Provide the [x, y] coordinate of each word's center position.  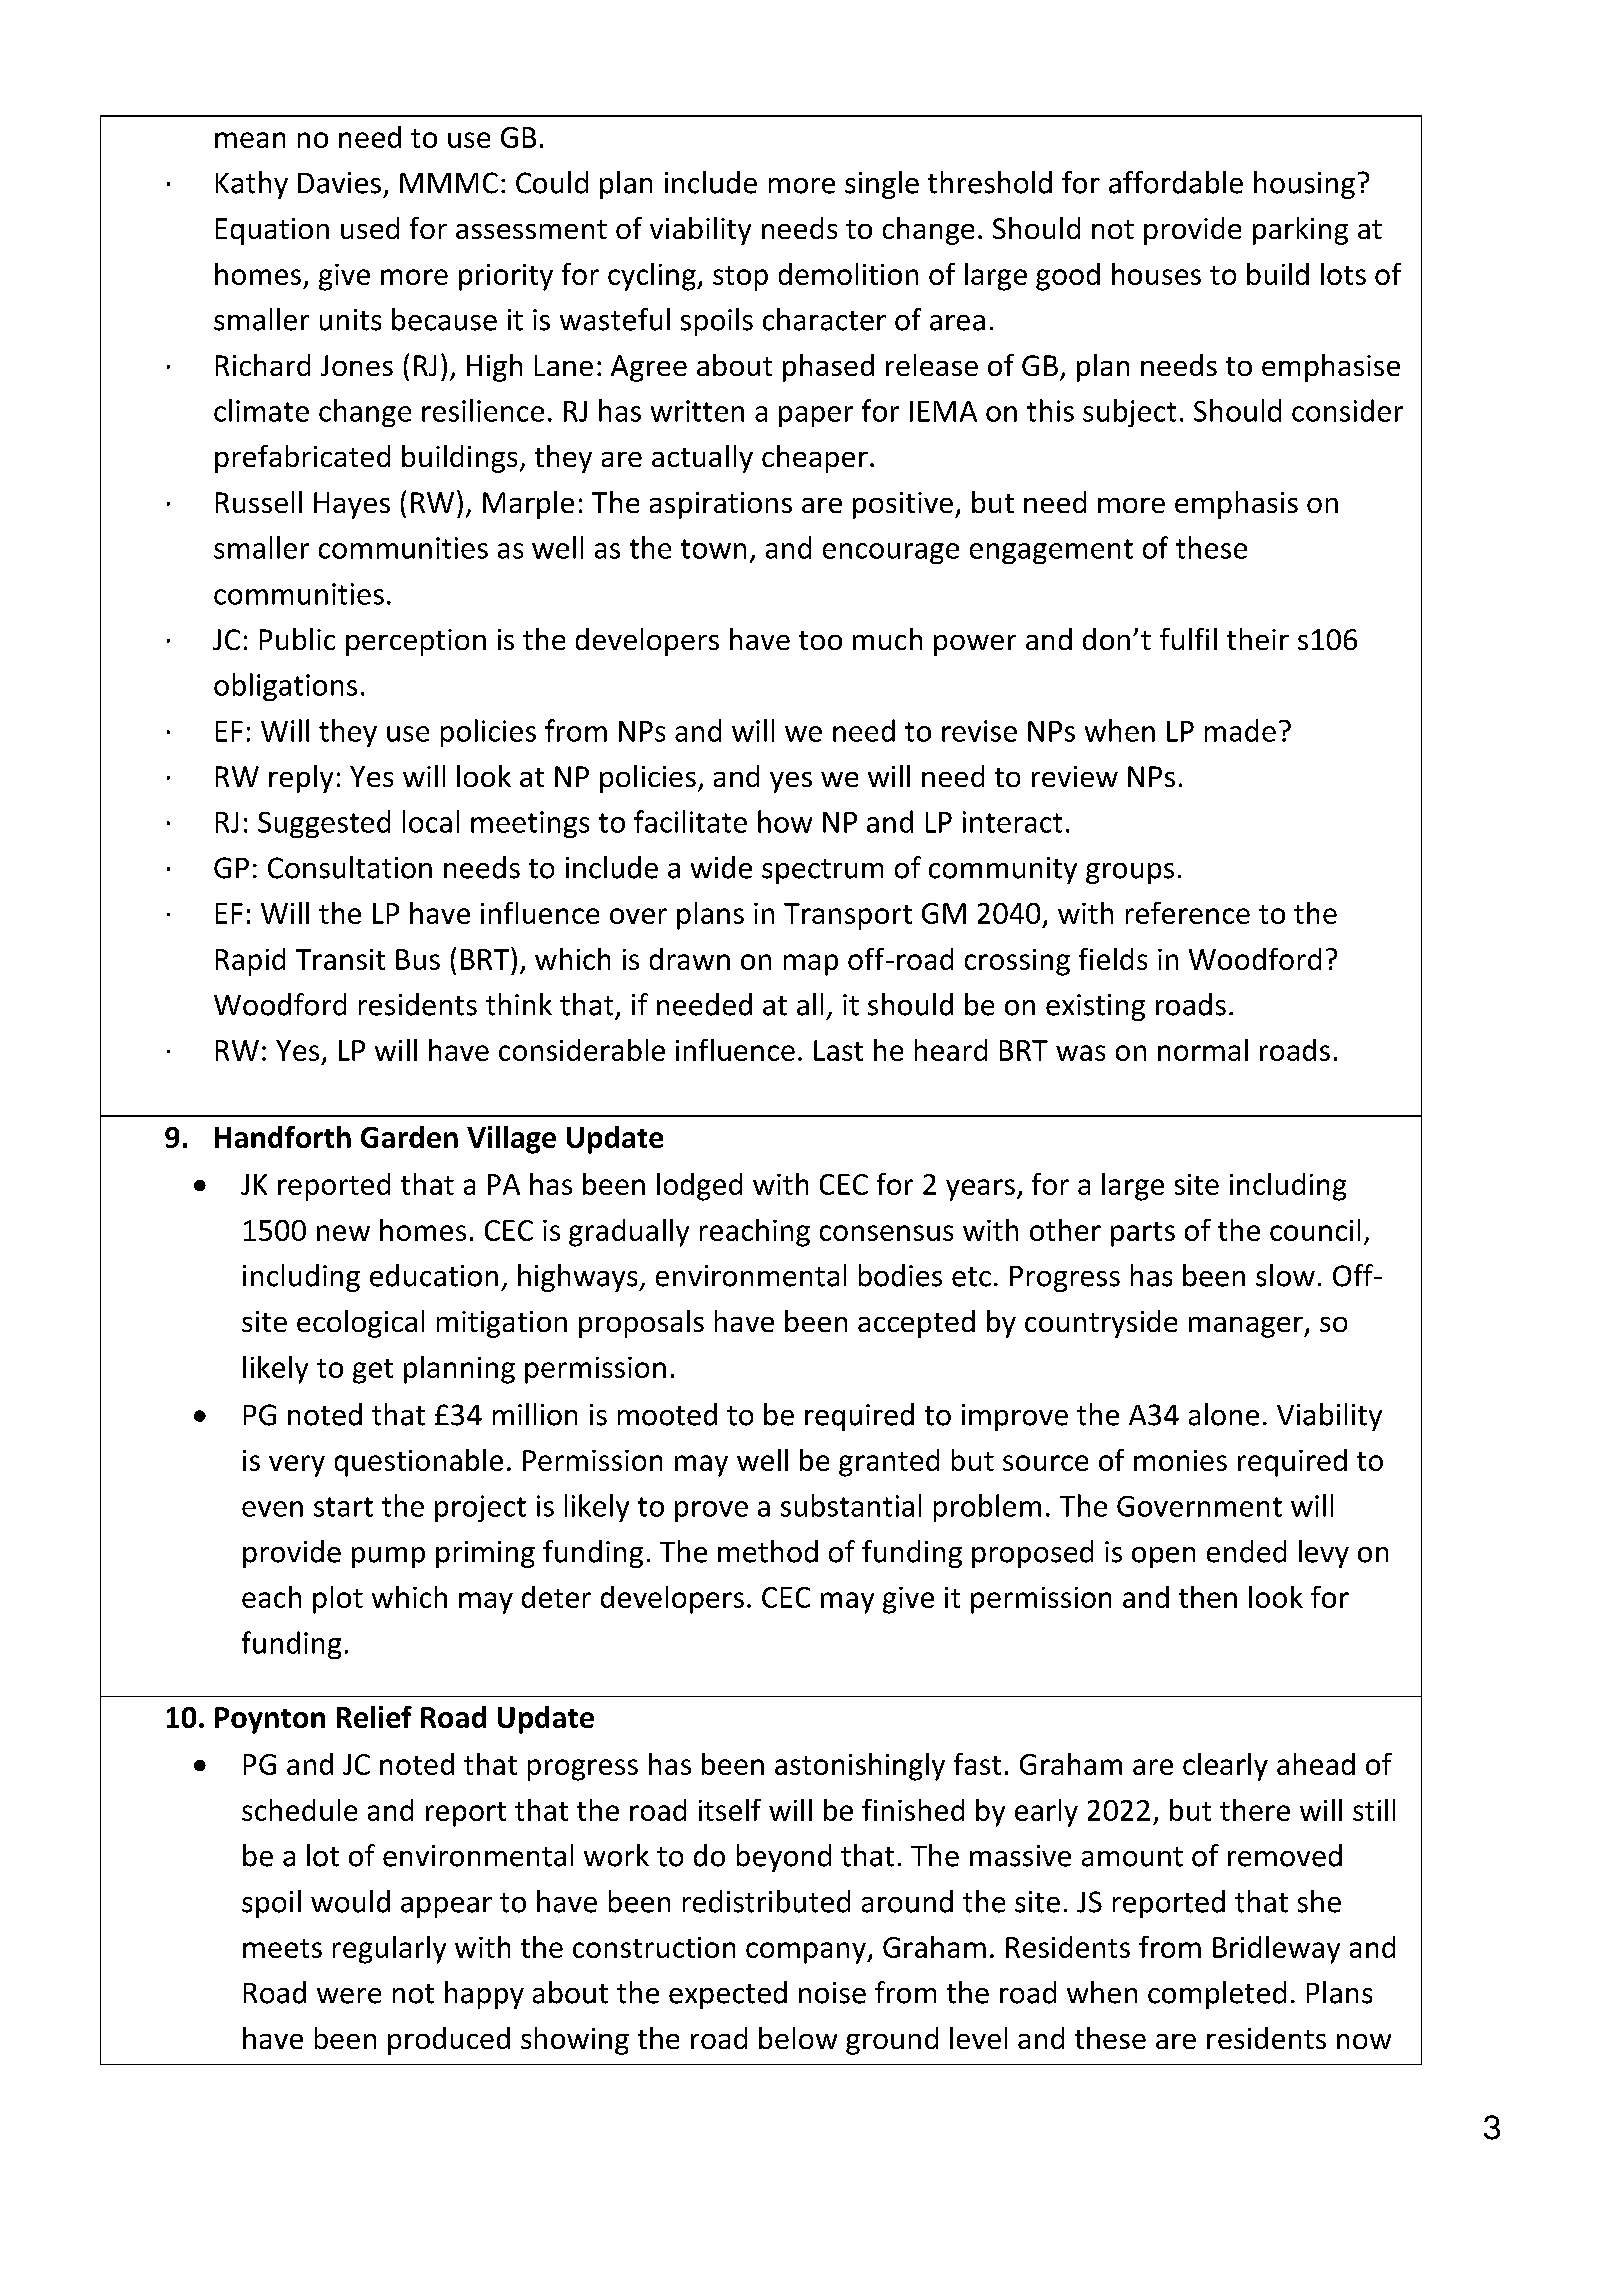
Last [838, 1050]
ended [1246, 1551]
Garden [409, 1137]
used [370, 228]
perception [416, 642]
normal [1203, 1050]
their [1258, 639]
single [882, 185]
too [820, 640]
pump [388, 1557]
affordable [1176, 182]
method [768, 1551]
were [349, 1996]
